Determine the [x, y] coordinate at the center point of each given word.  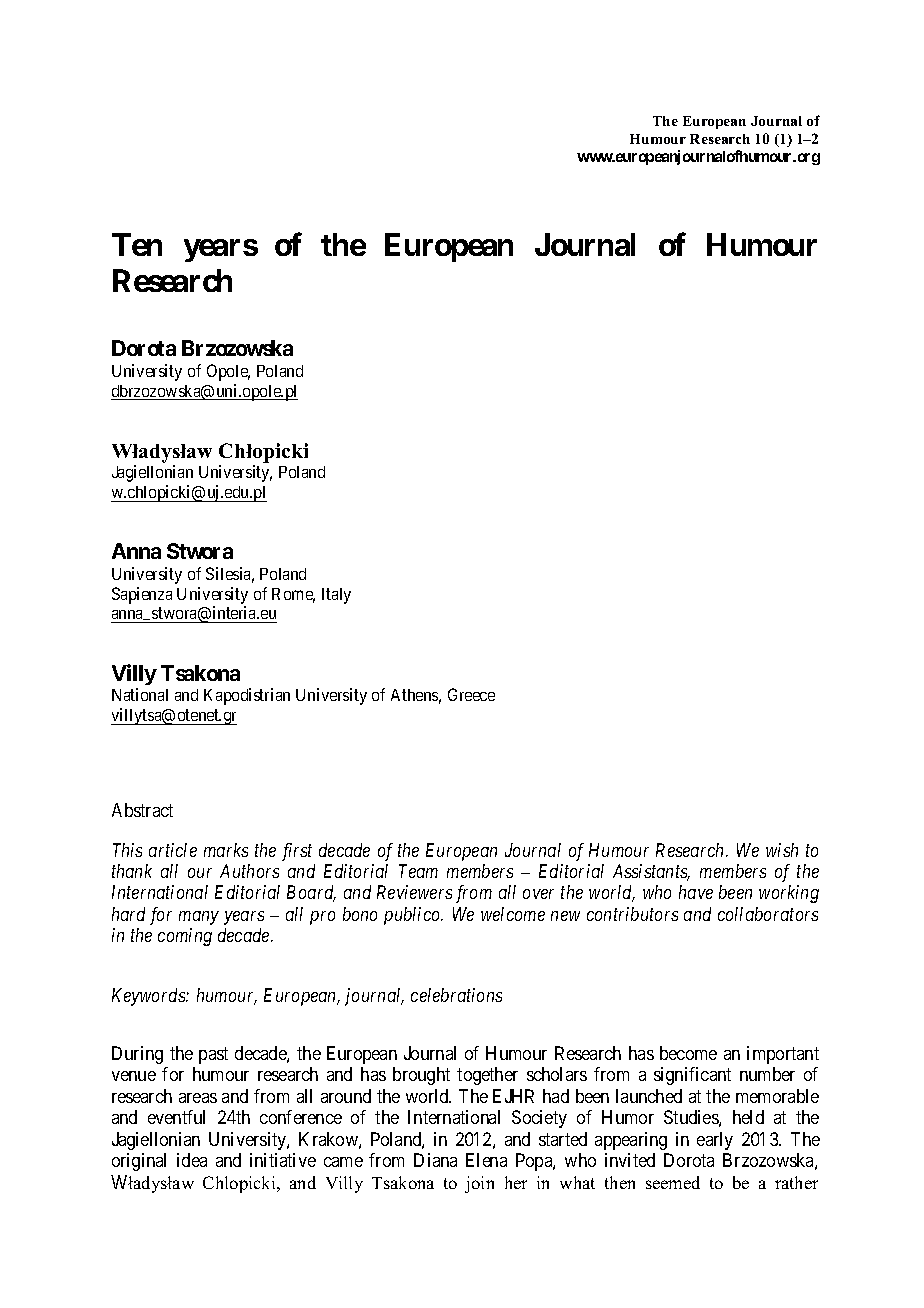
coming [185, 937]
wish [782, 850]
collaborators [768, 914]
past [213, 1055]
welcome [513, 914]
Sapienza [142, 595]
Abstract [142, 810]
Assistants [651, 872]
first [297, 852]
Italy [336, 596]
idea [192, 1160]
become [688, 1053]
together [487, 1076]
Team [418, 871]
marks [226, 850]
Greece [471, 694]
